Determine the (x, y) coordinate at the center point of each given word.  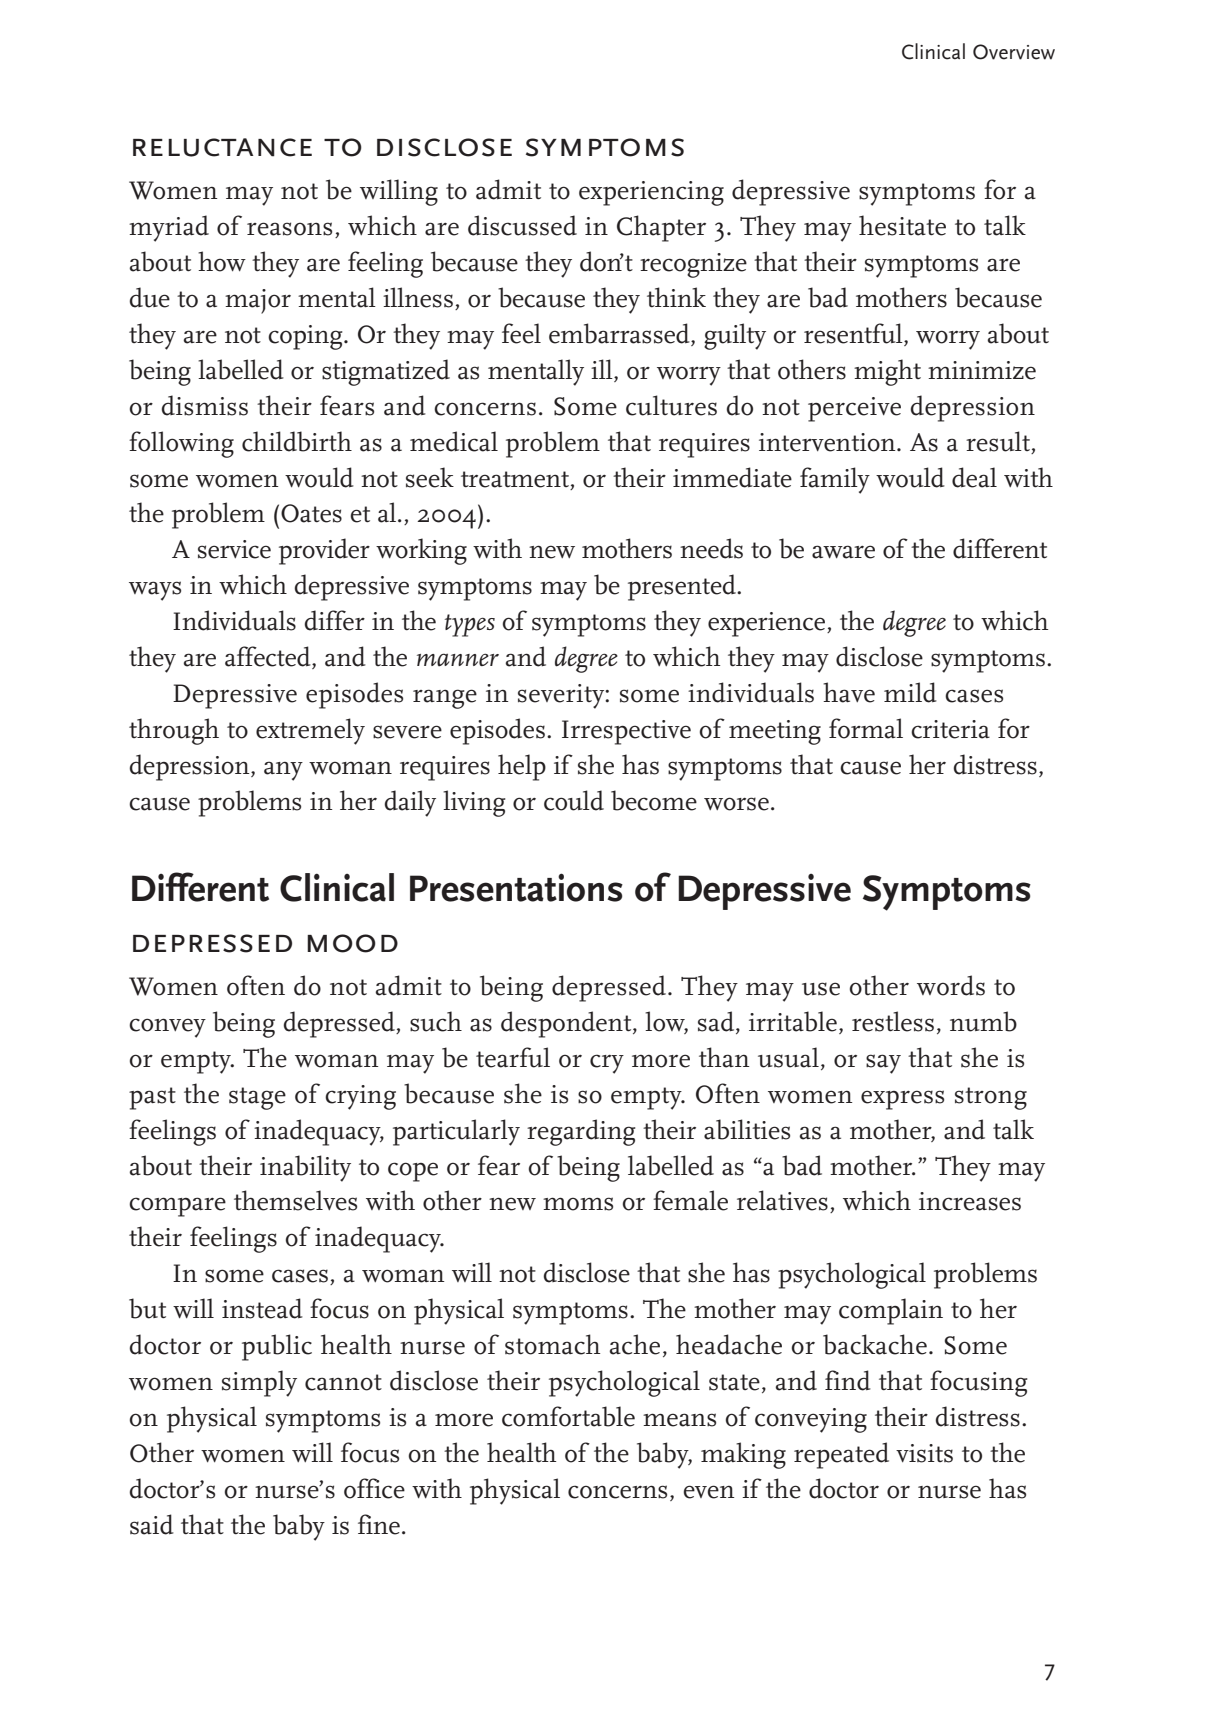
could (574, 800)
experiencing (651, 193)
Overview (1014, 52)
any (283, 771)
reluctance (222, 147)
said (152, 1524)
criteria (950, 729)
